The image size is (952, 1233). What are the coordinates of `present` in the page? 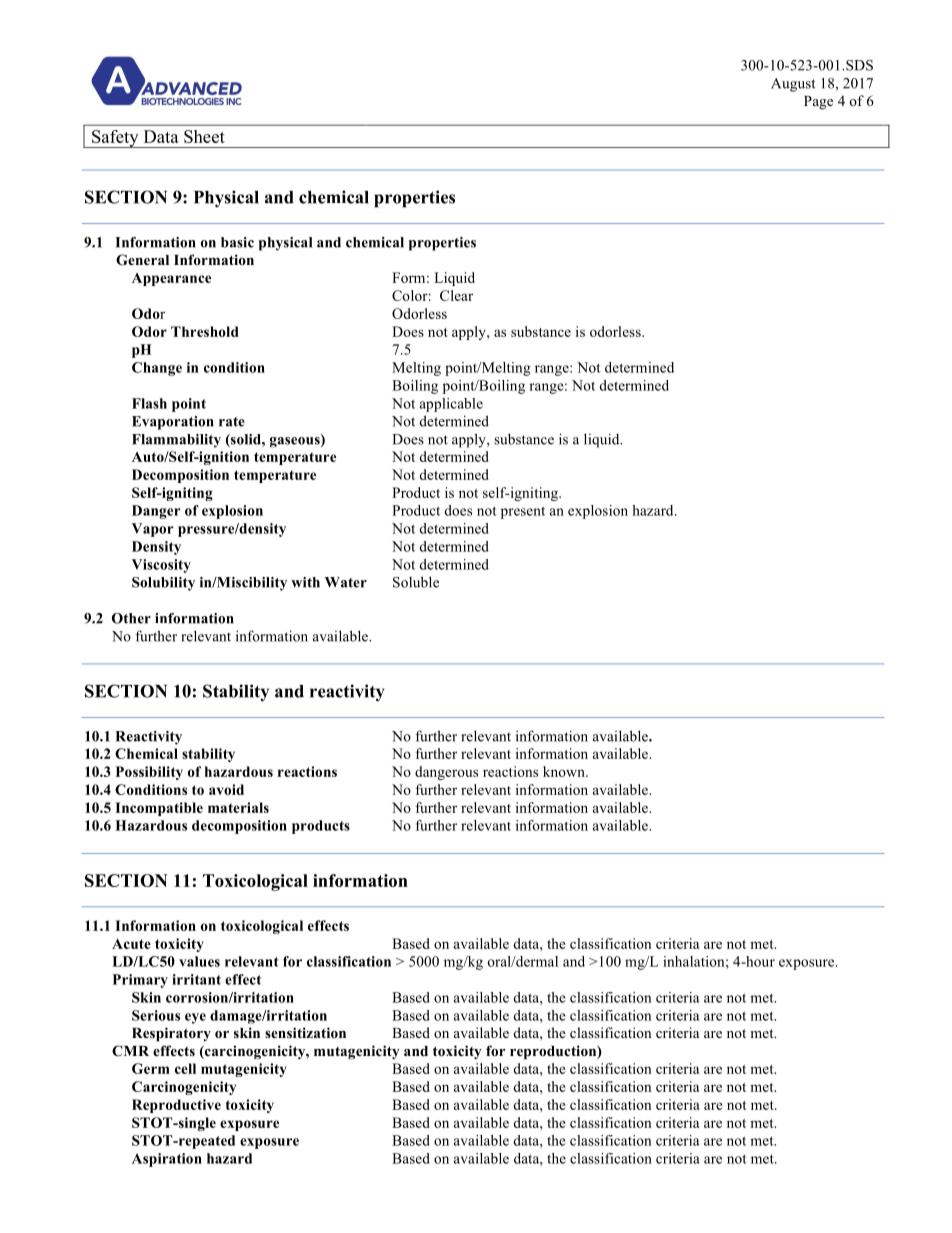 It's located at (523, 512).
